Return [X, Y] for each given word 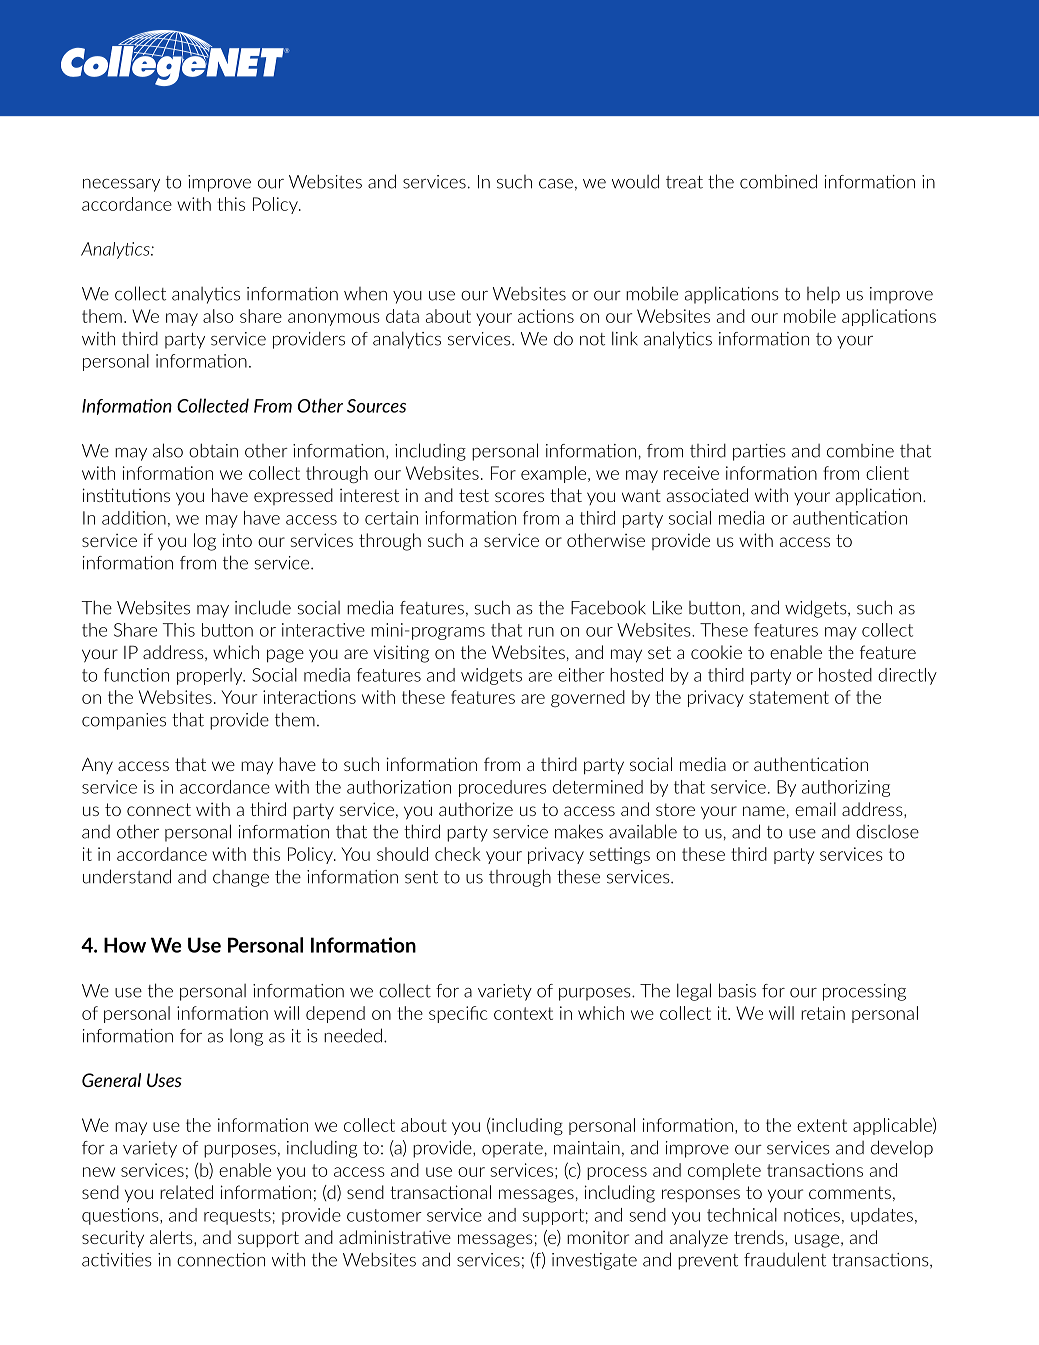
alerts [172, 1237]
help [823, 295]
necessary [121, 185]
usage [817, 1241]
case [556, 184]
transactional [440, 1192]
